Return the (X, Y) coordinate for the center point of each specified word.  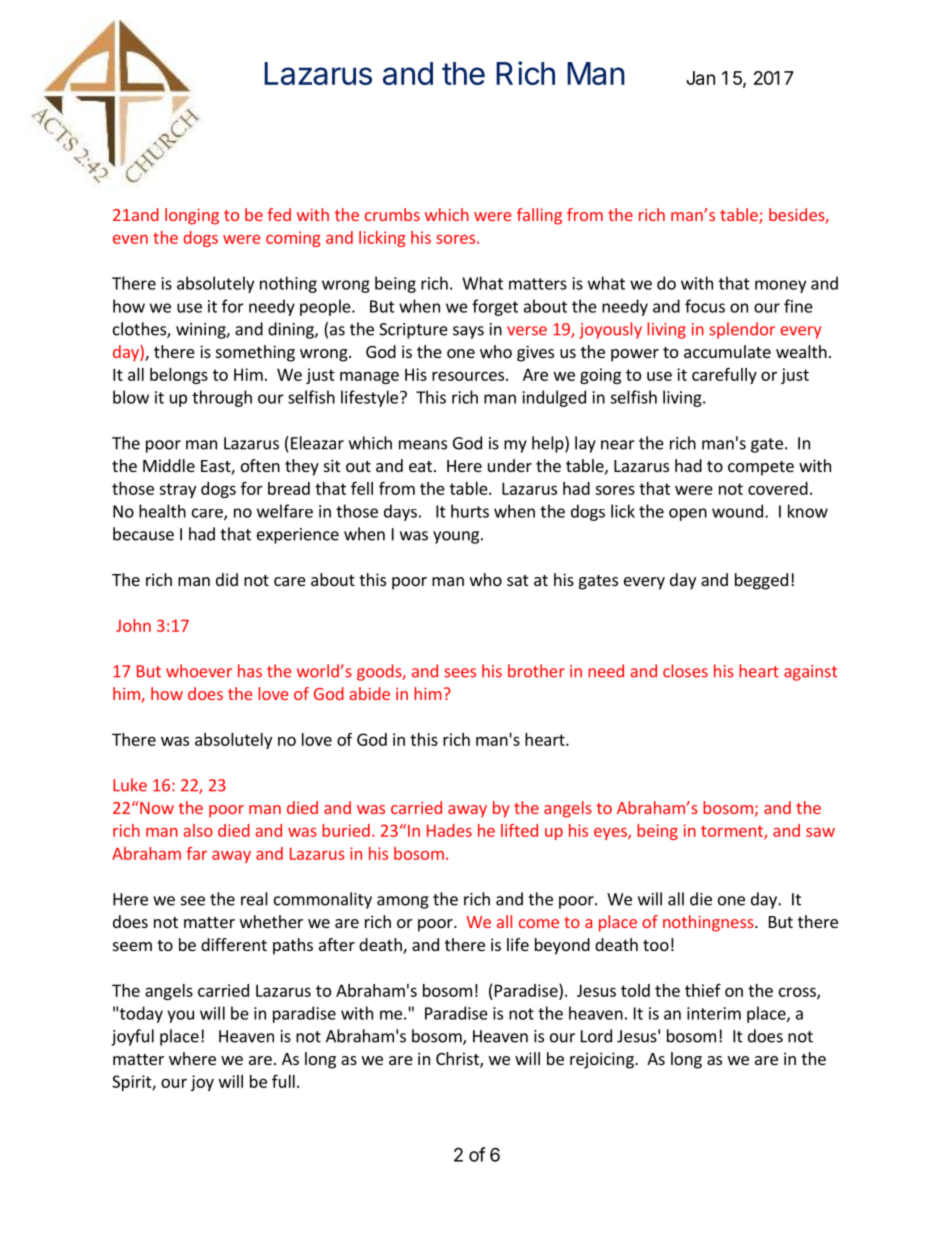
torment (733, 832)
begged (761, 581)
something (255, 353)
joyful (132, 1037)
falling (539, 216)
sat (517, 580)
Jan (700, 78)
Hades (449, 830)
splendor (742, 330)
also (198, 830)
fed (279, 214)
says (468, 332)
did (227, 579)
